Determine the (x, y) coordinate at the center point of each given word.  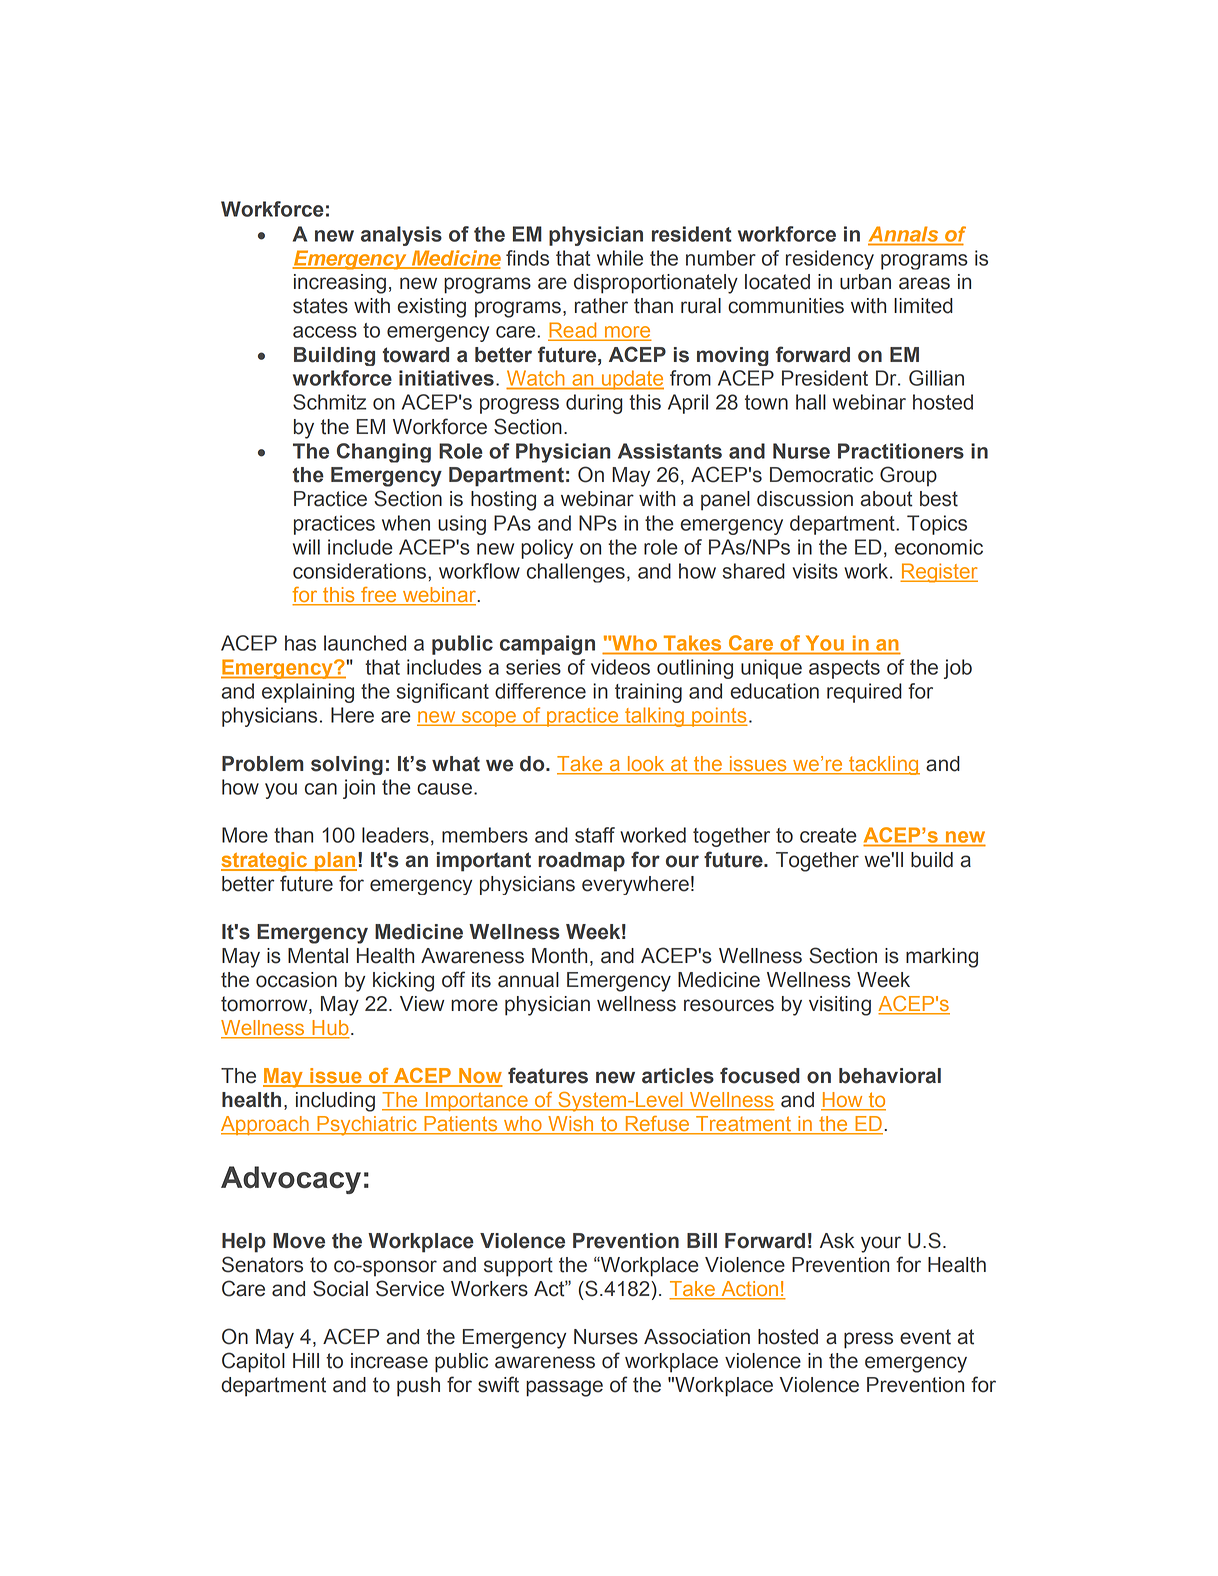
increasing (340, 284)
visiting (840, 1006)
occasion (296, 980)
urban (865, 282)
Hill (306, 1360)
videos (620, 667)
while (620, 258)
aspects (844, 669)
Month (559, 956)
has (300, 643)
